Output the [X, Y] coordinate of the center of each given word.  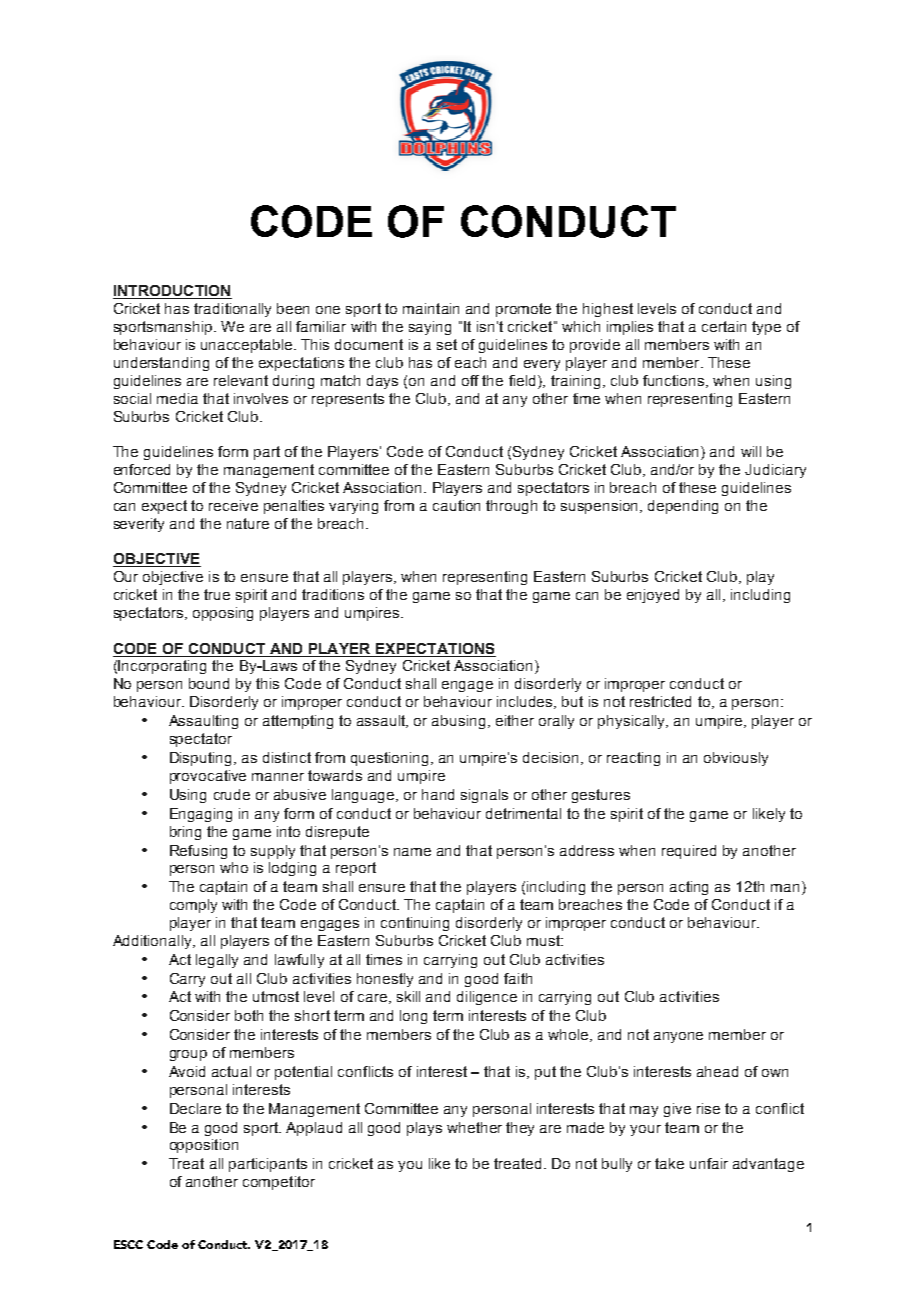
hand [438, 794]
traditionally [232, 310]
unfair [709, 1163]
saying [430, 328]
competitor [279, 1183]
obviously [736, 759]
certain [724, 326]
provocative [208, 777]
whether [474, 1127]
